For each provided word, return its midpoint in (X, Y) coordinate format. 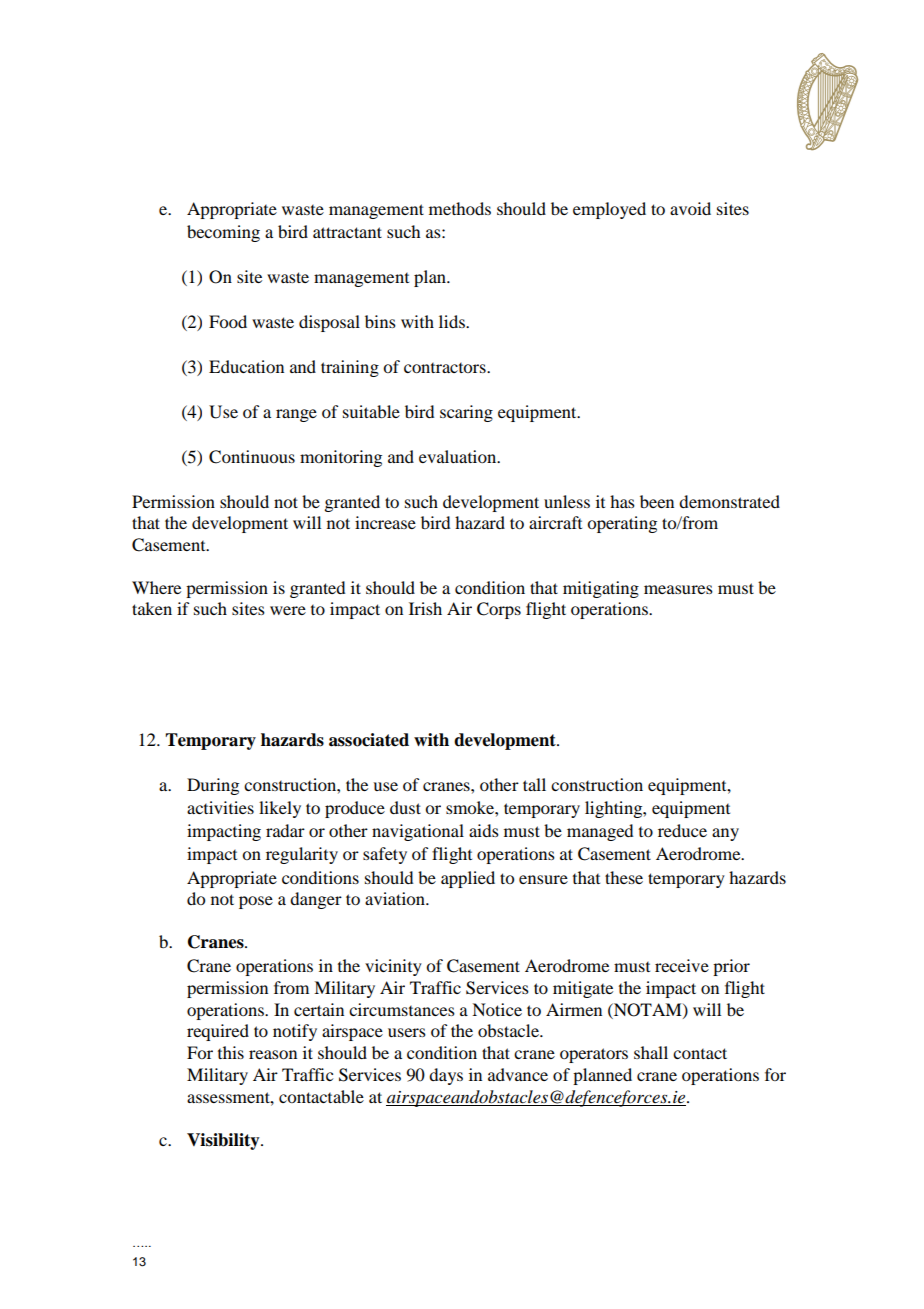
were (288, 610)
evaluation (459, 456)
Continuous (252, 457)
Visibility (224, 1141)
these (624, 877)
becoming (223, 233)
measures (678, 589)
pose (256, 902)
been (657, 501)
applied (468, 879)
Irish (425, 608)
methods (460, 208)
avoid (690, 208)
